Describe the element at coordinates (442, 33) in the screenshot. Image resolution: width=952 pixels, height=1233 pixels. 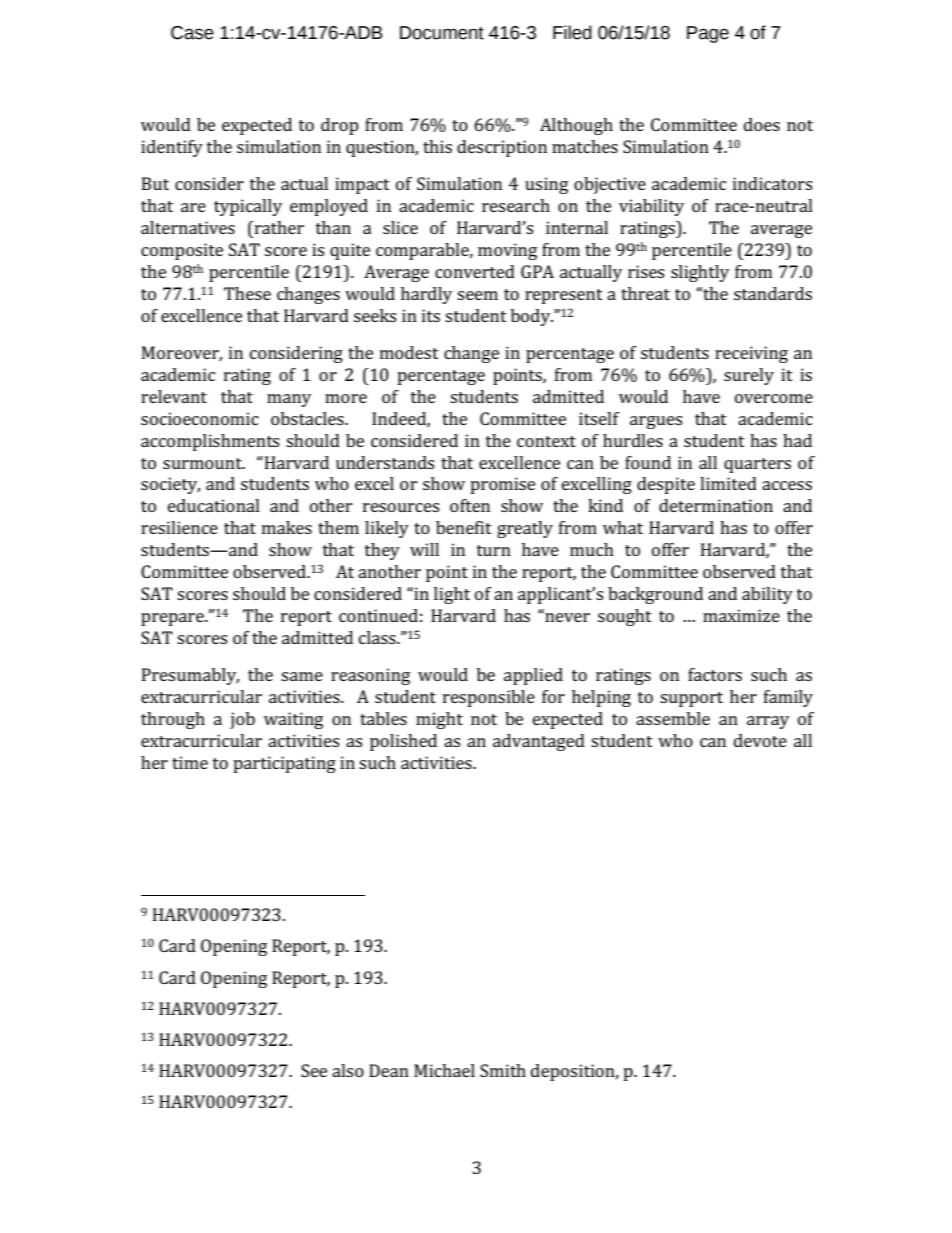
I see `Document` at that location.
